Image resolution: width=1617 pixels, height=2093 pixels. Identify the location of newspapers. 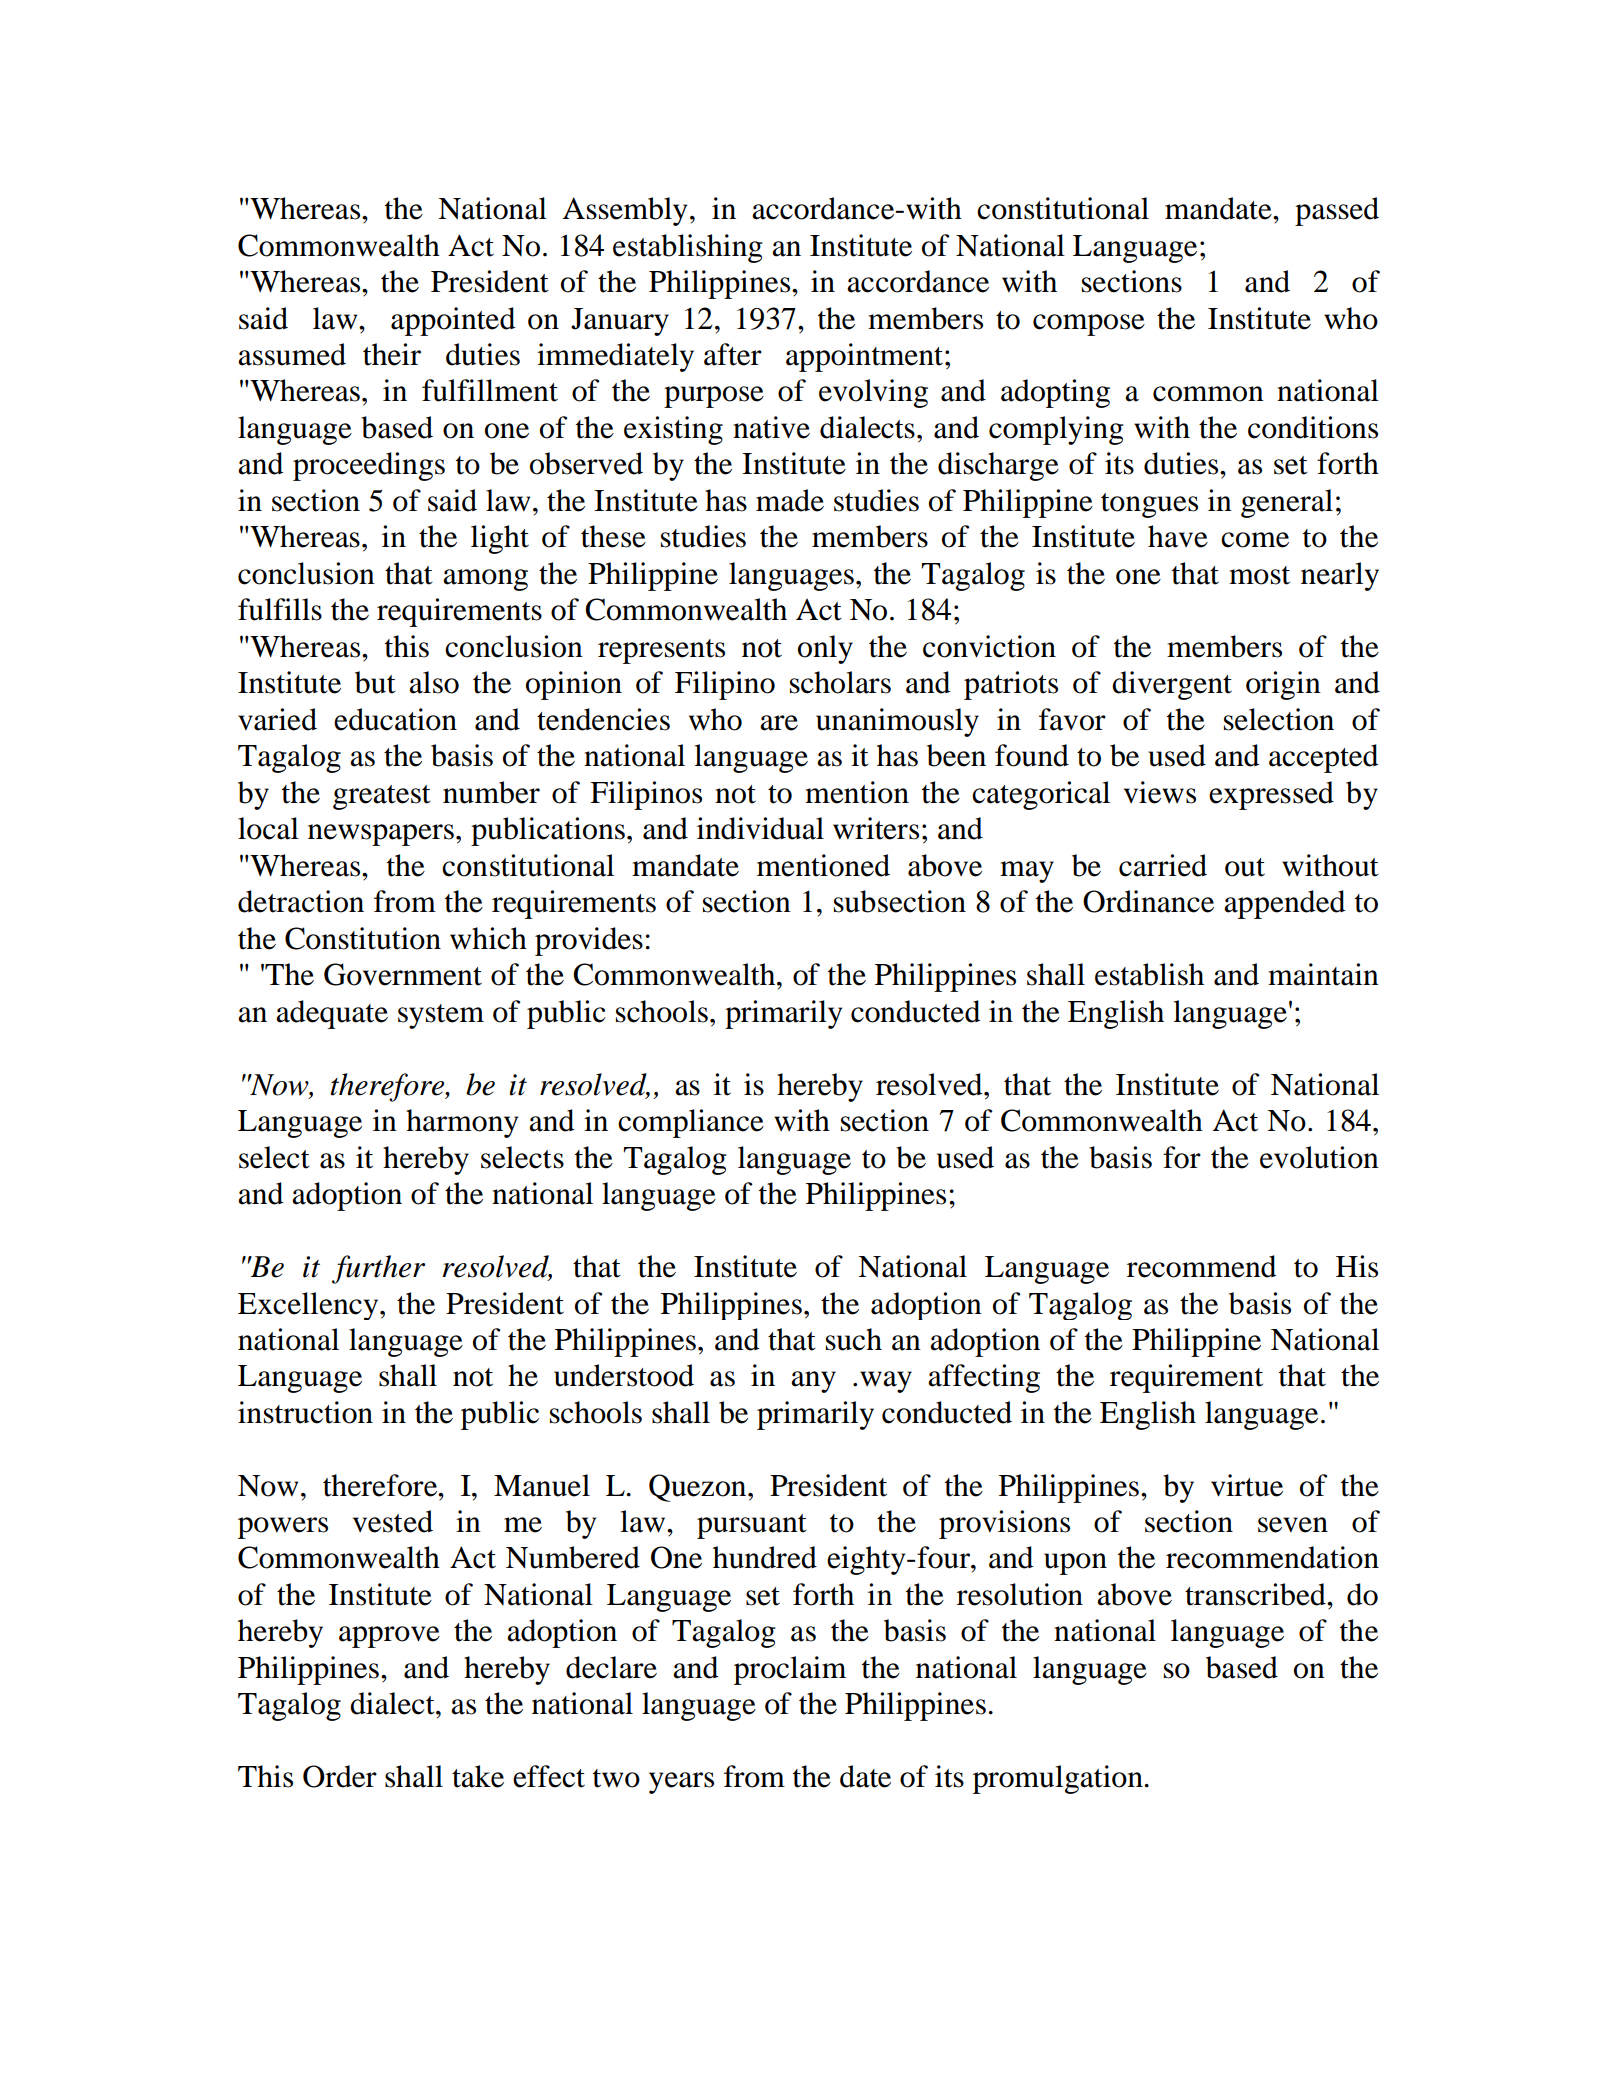
(381, 835).
